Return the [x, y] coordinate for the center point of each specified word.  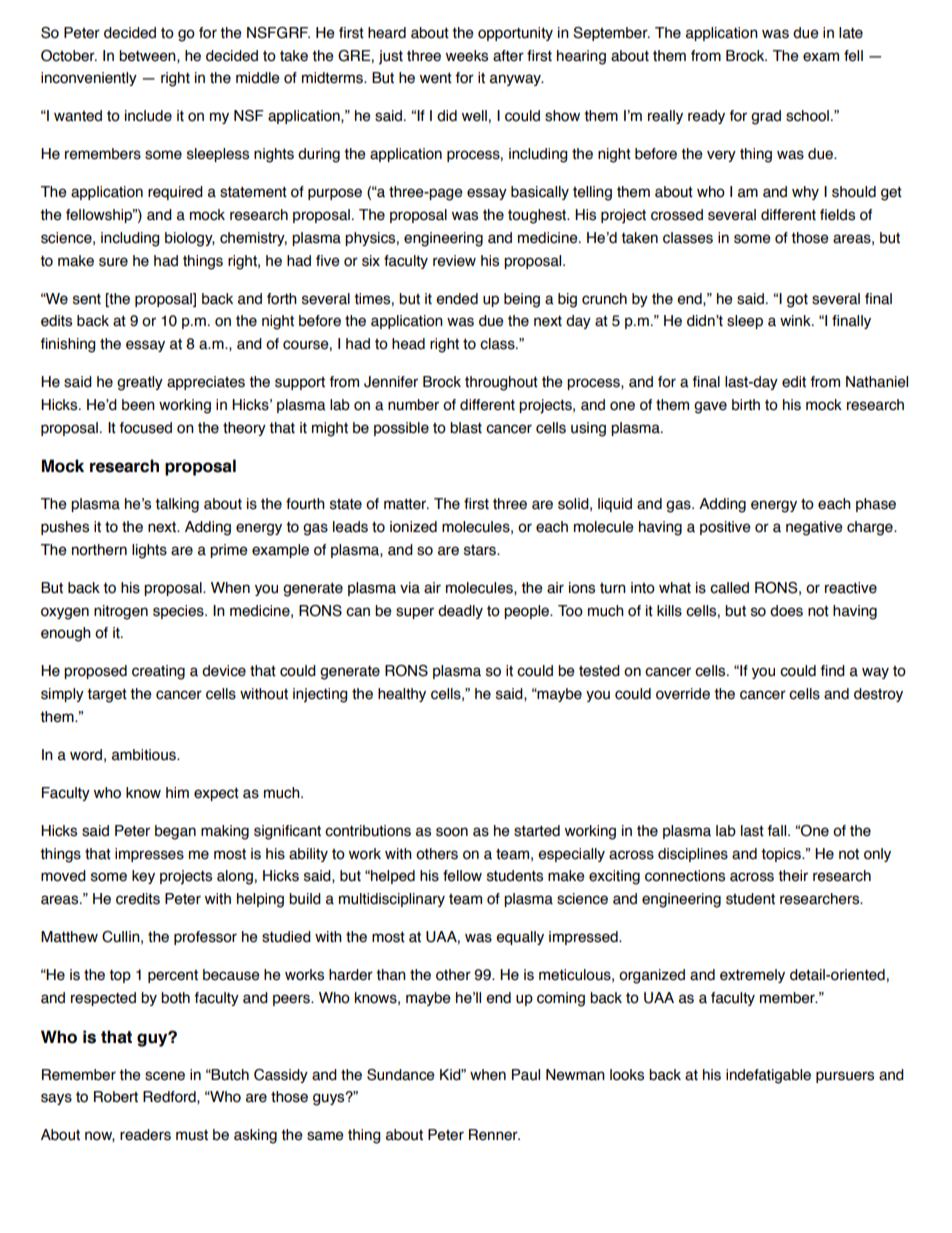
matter [406, 504]
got [797, 300]
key [143, 877]
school [807, 116]
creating [158, 672]
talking [177, 505]
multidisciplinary [392, 900]
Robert [116, 1097]
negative [814, 528]
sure [113, 262]
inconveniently [89, 79]
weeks [467, 56]
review [454, 261]
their [793, 876]
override [683, 694]
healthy [402, 695]
